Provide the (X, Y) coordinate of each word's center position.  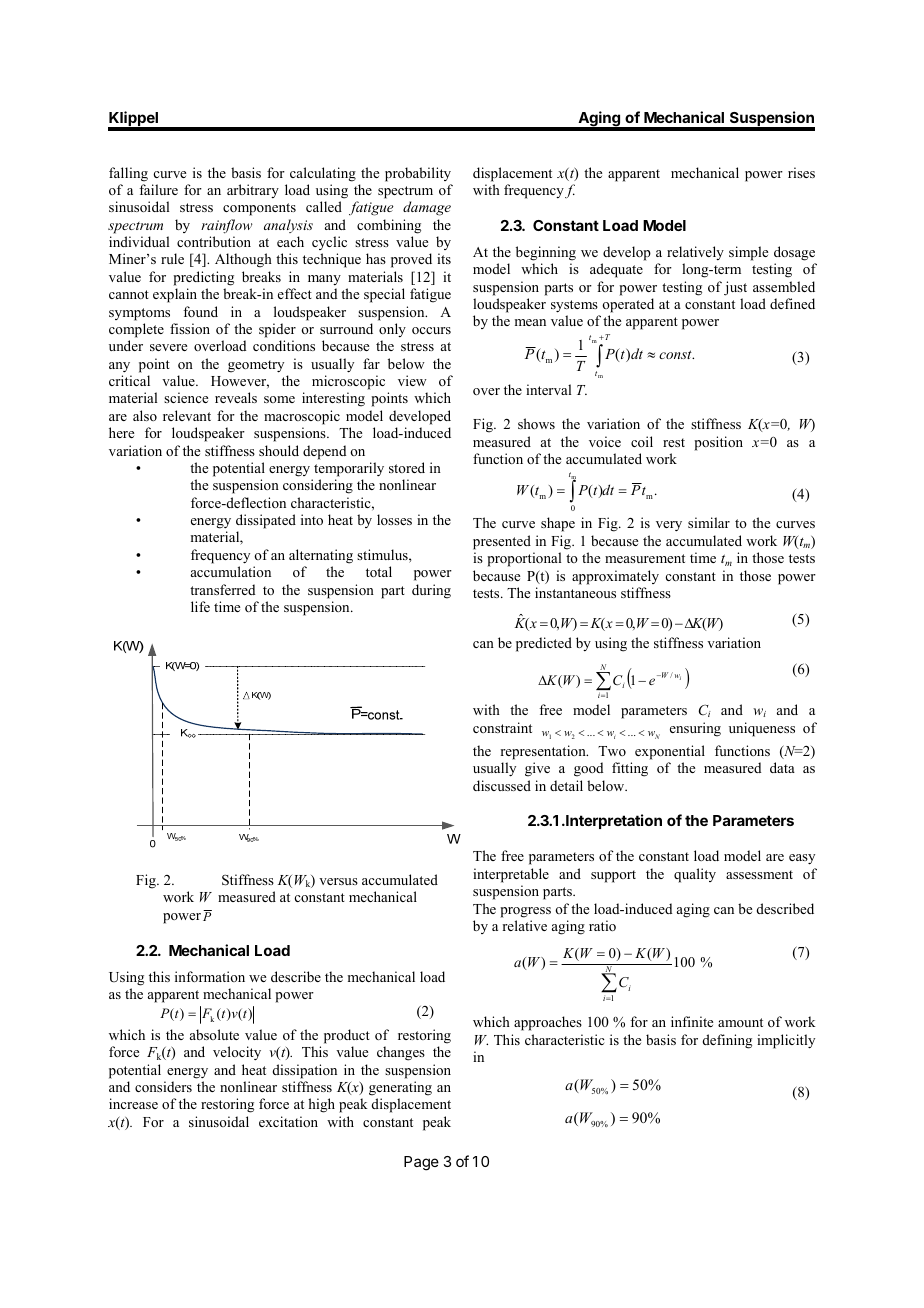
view (412, 380)
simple (748, 253)
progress (525, 912)
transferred (222, 589)
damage (427, 208)
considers (163, 1086)
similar (709, 522)
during (431, 591)
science (186, 397)
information (210, 976)
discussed (502, 785)
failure (158, 189)
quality (695, 875)
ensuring (695, 729)
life (200, 606)
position (718, 443)
